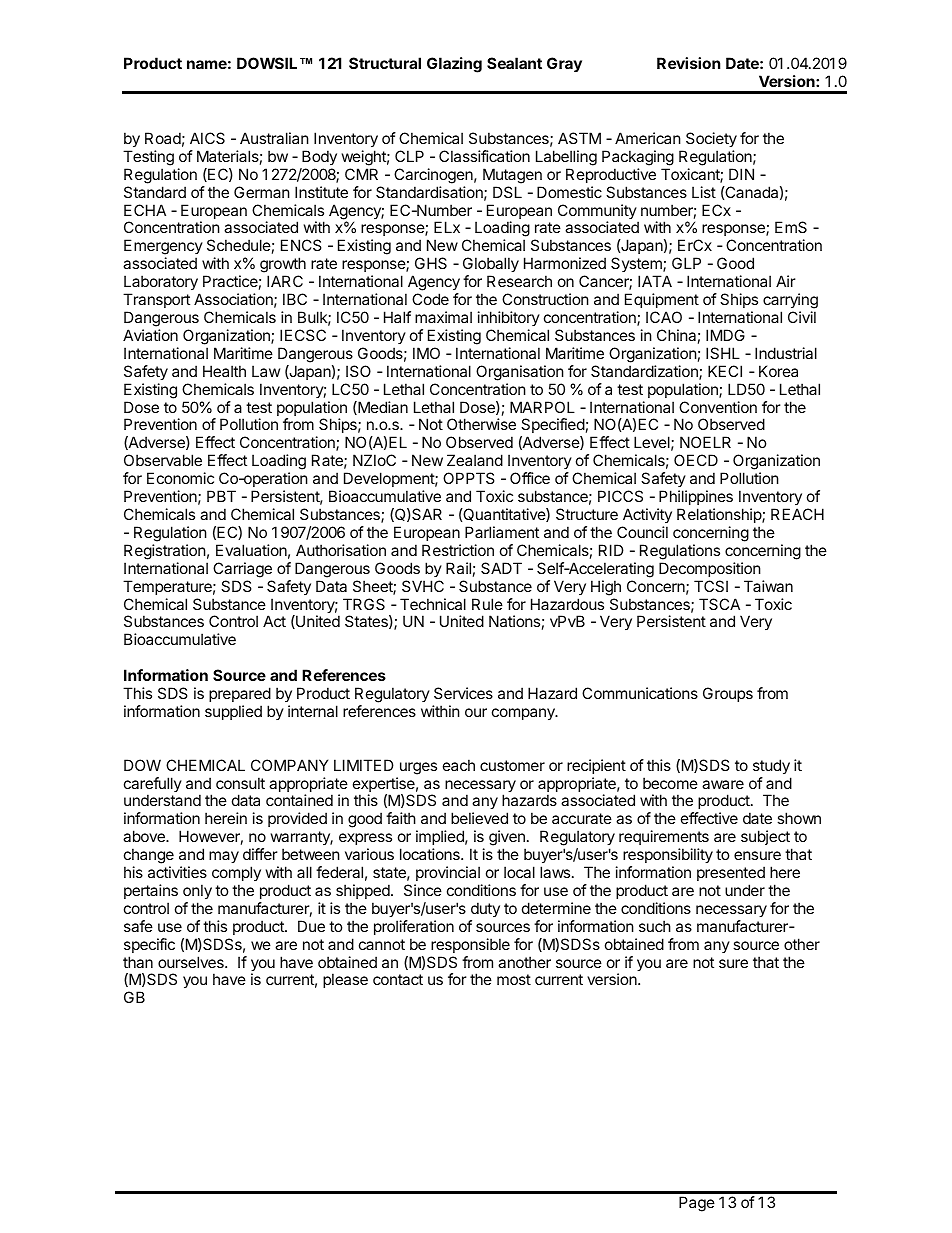  What do you see at coordinates (454, 65) in the screenshot?
I see `Glazing` at bounding box center [454, 65].
